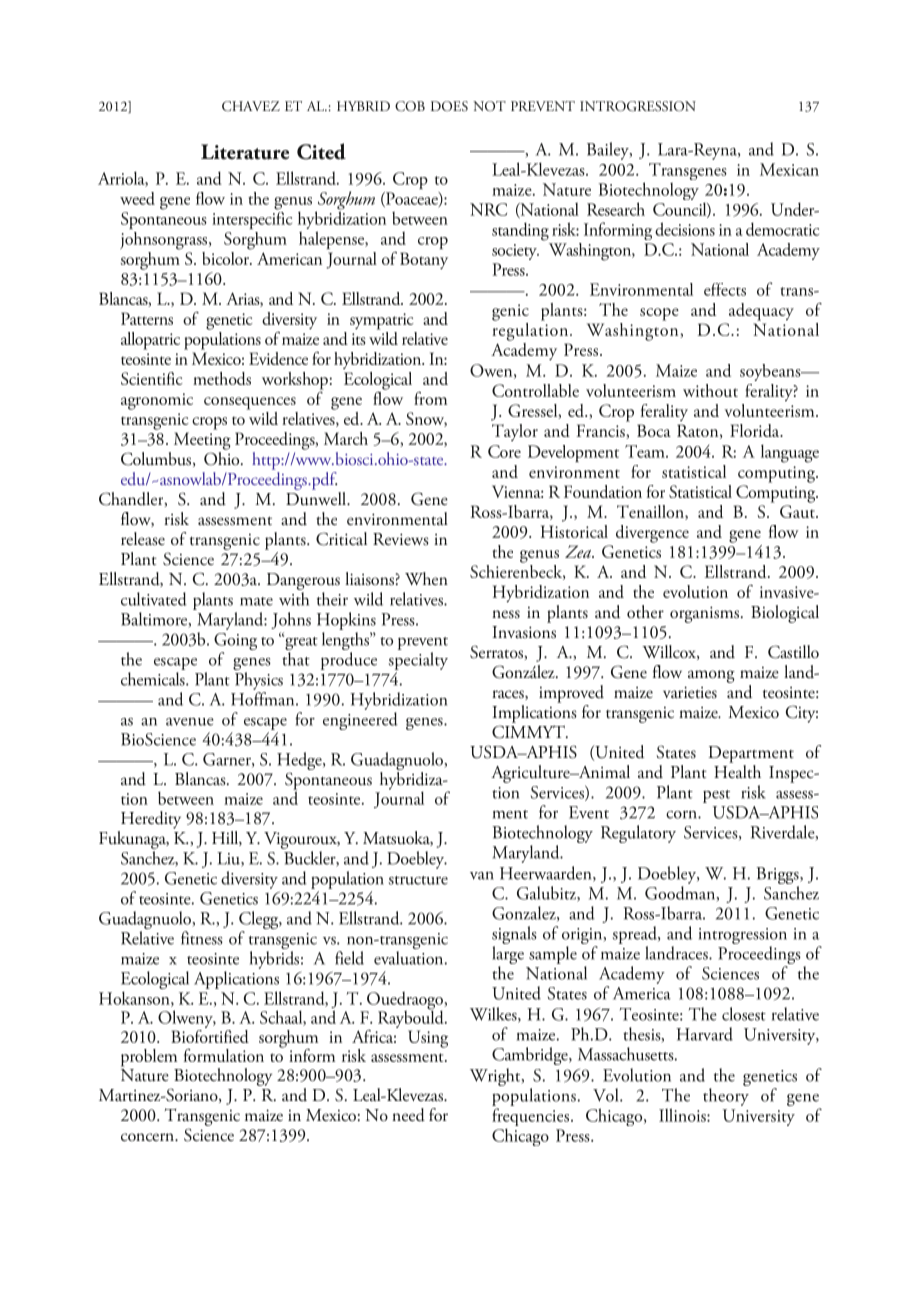 The width and height of the screenshot is (904, 1316). I want to click on varieties, so click(690, 692).
